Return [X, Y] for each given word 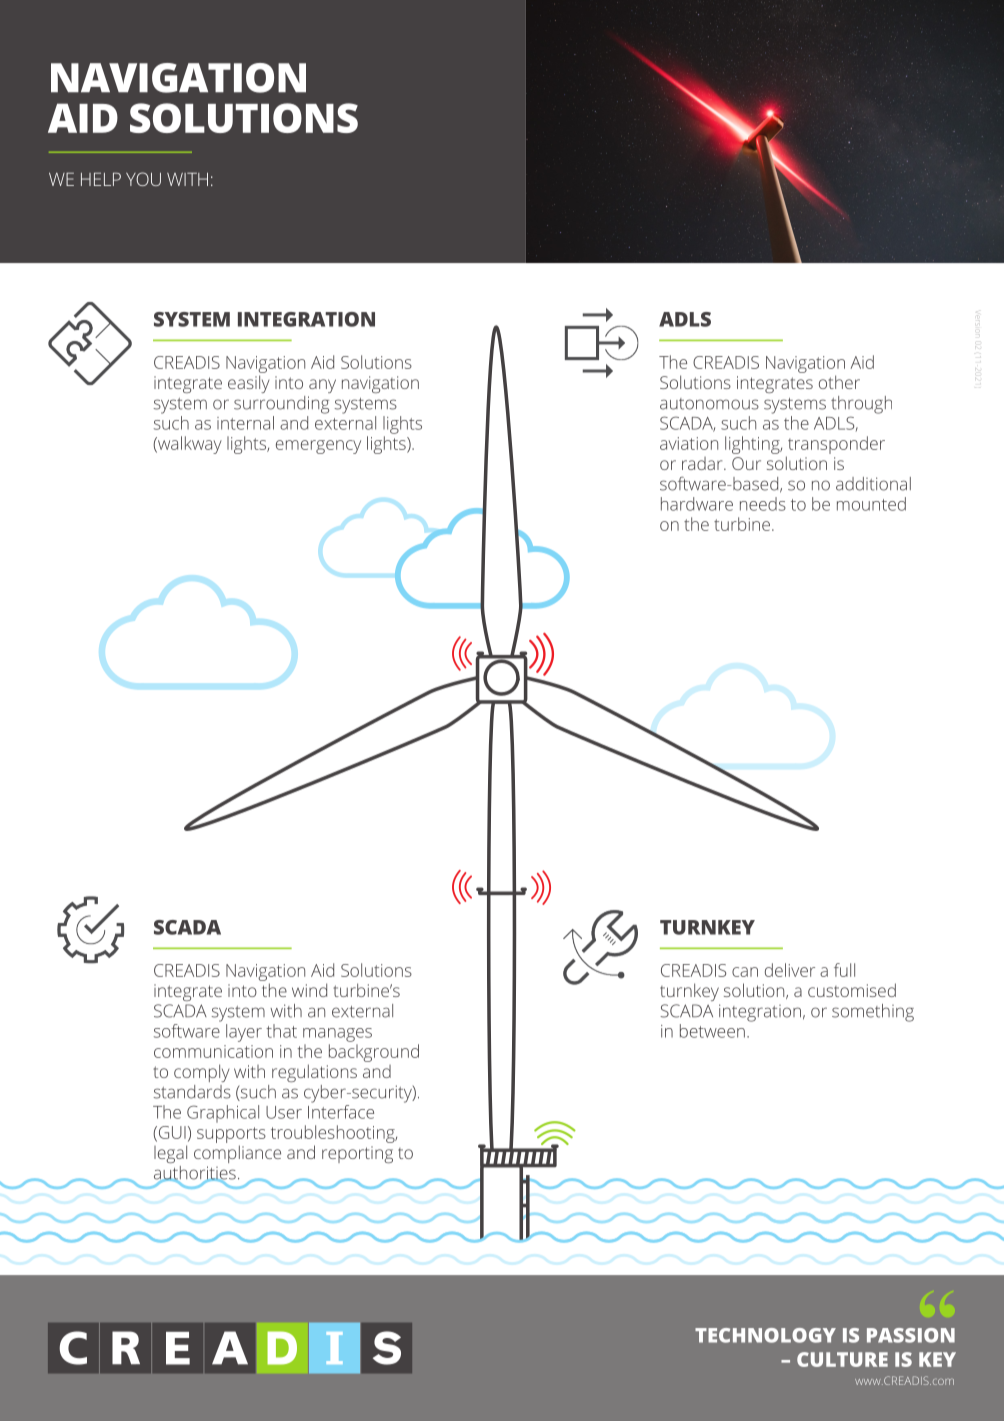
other [839, 382]
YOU [143, 179]
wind [309, 990]
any [322, 386]
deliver [790, 970]
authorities [195, 1174]
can [745, 972]
